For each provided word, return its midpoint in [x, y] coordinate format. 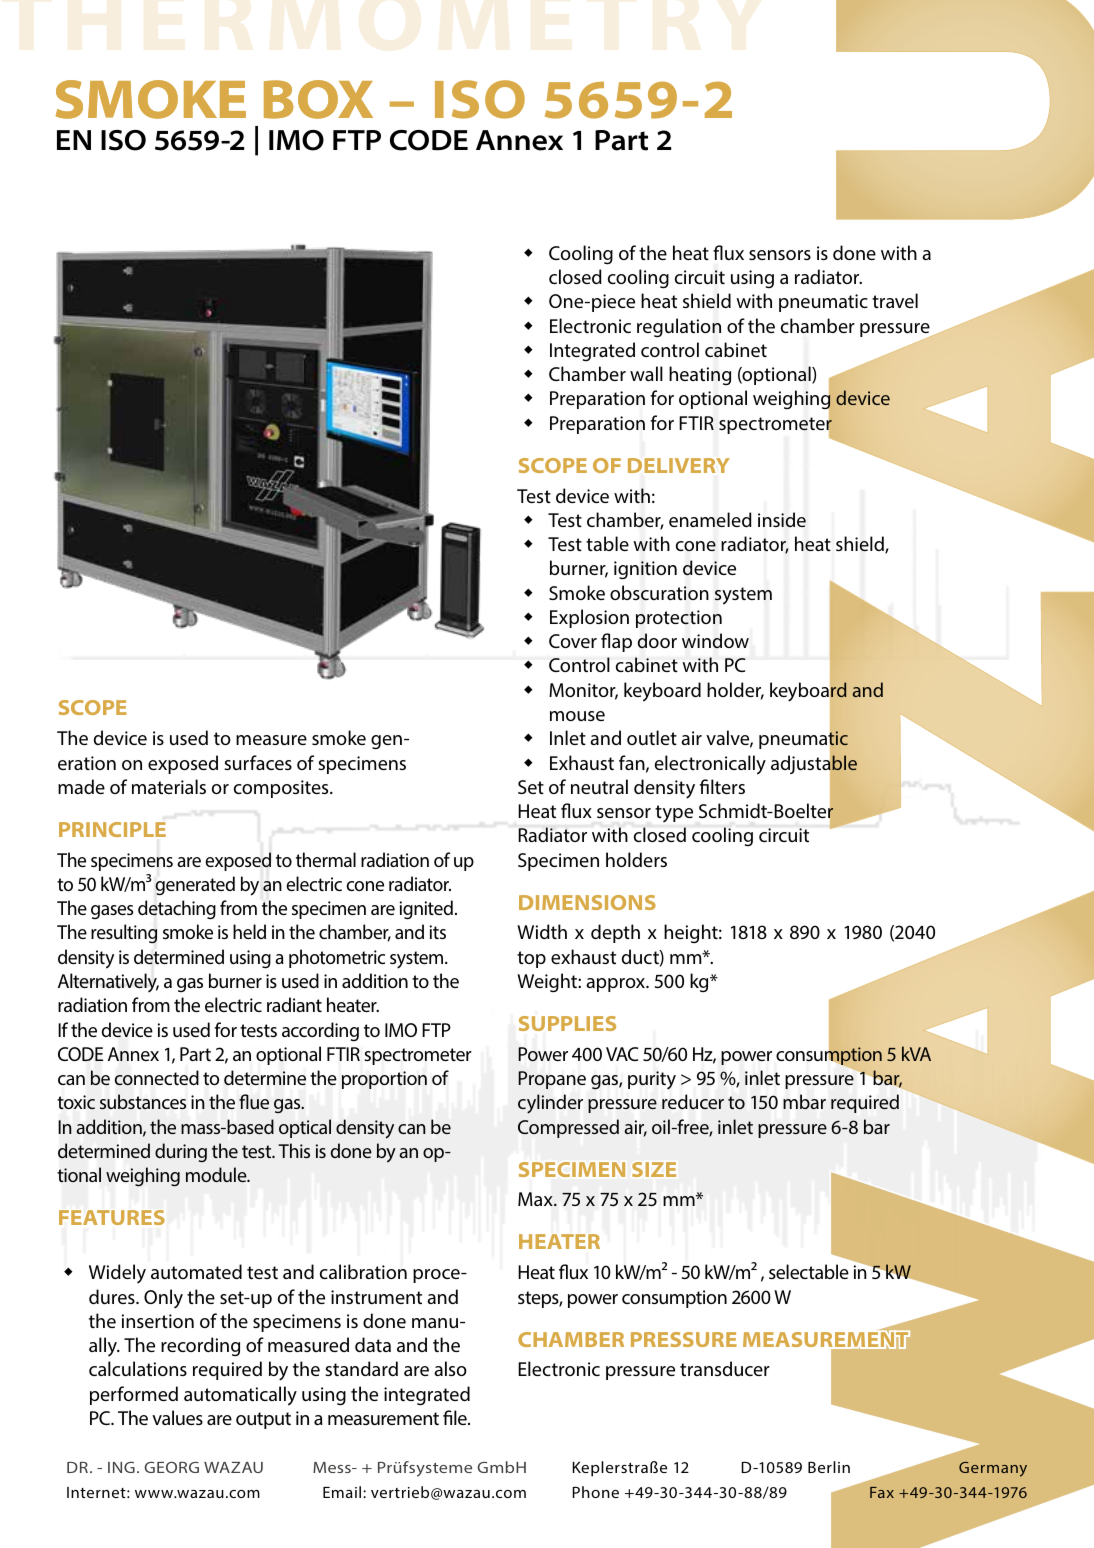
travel [895, 300]
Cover [573, 641]
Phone [595, 1492]
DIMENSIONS [587, 902]
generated [195, 886]
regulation [679, 328]
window [715, 641]
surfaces [258, 762]
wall [646, 373]
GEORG [171, 1467]
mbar [804, 1101]
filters [722, 786]
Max [536, 1199]
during [181, 1152]
